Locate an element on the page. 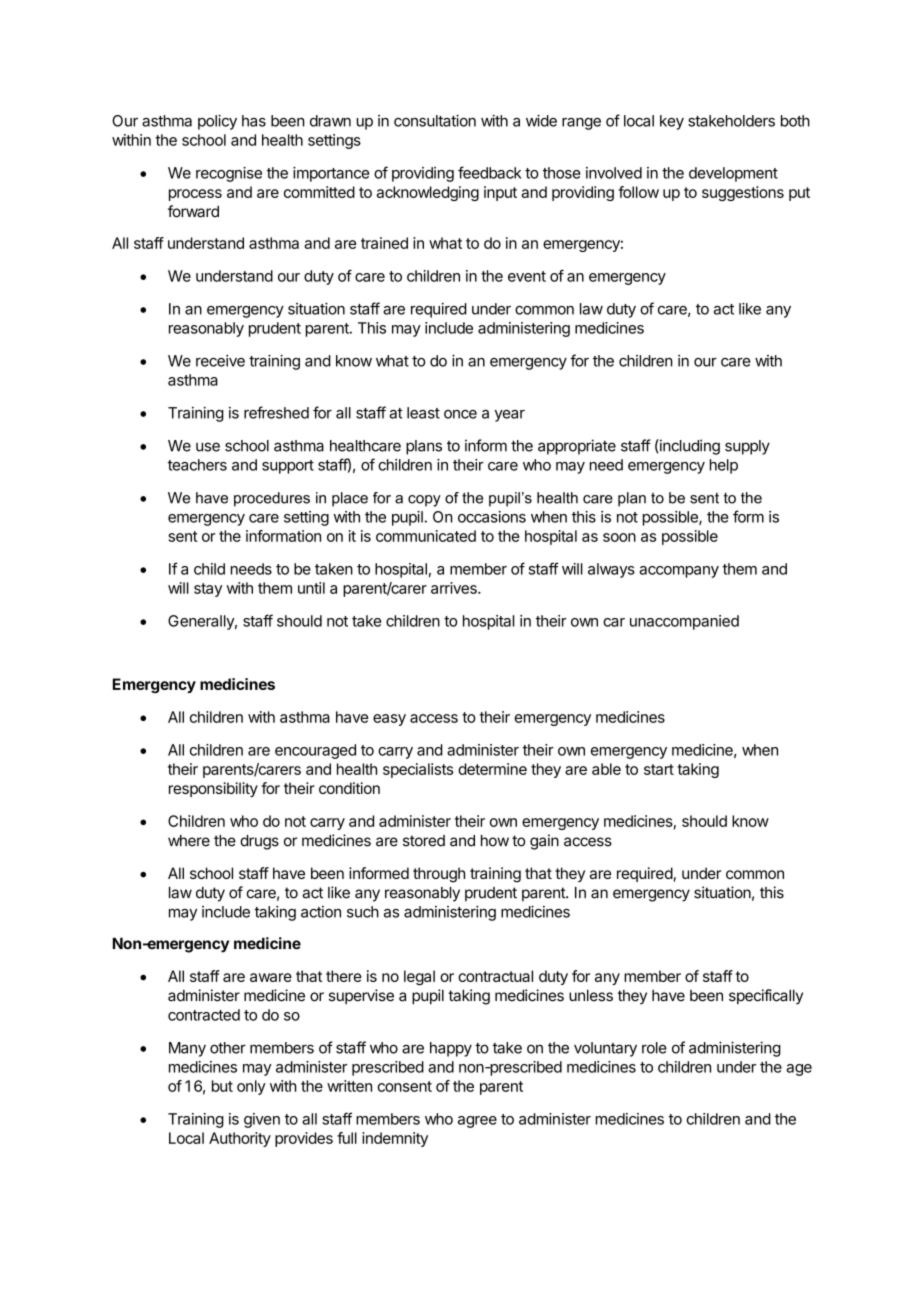 Image resolution: width=924 pixels, height=1308 pixels. development is located at coordinates (733, 174).
